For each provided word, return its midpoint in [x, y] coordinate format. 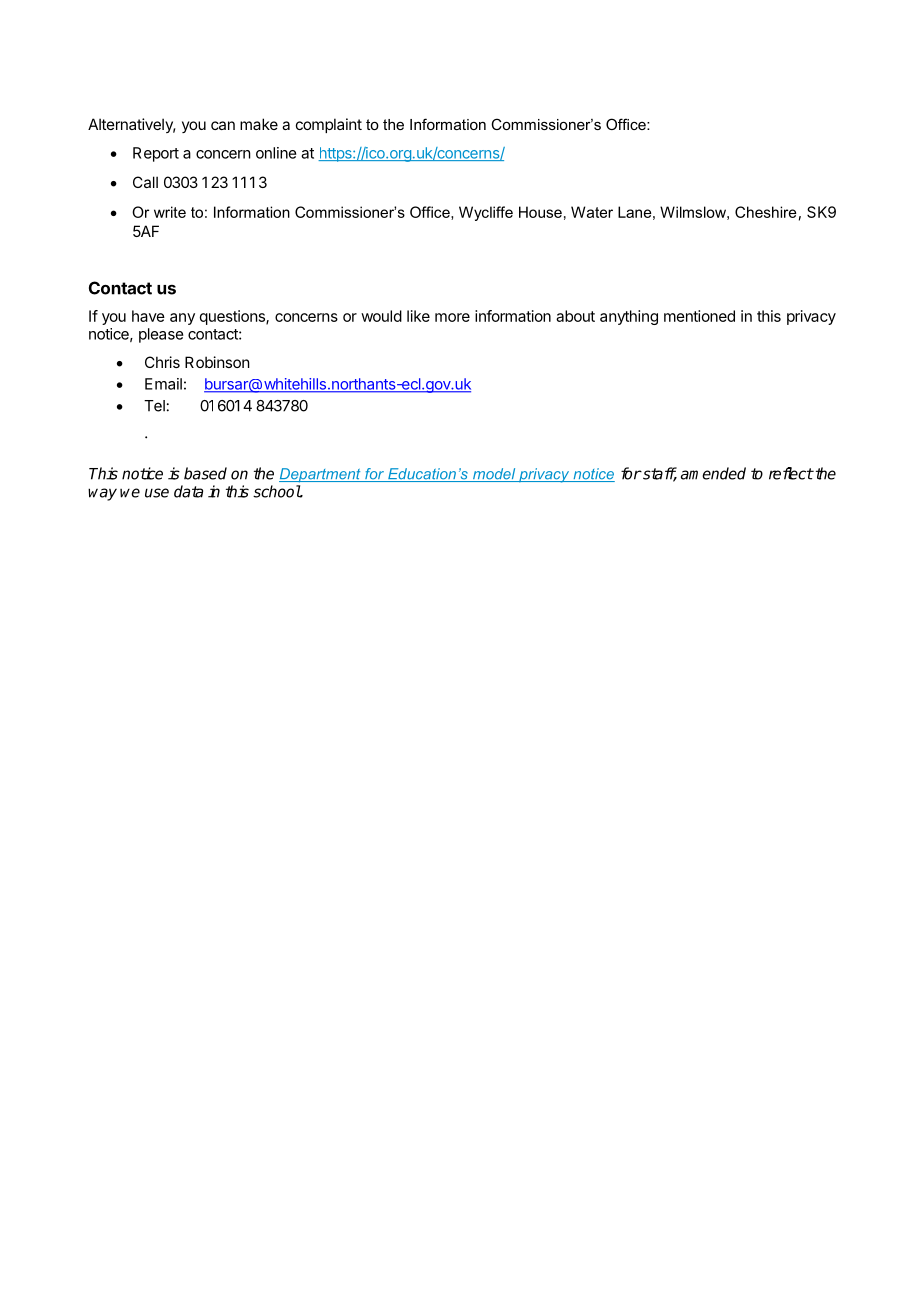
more [452, 317]
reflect [791, 473]
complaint [329, 125]
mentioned [699, 316]
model [494, 475]
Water [592, 212]
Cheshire [766, 212]
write [170, 212]
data [188, 491]
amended [713, 473]
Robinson [217, 362]
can [223, 125]
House [540, 212]
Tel [154, 406]
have [148, 316]
